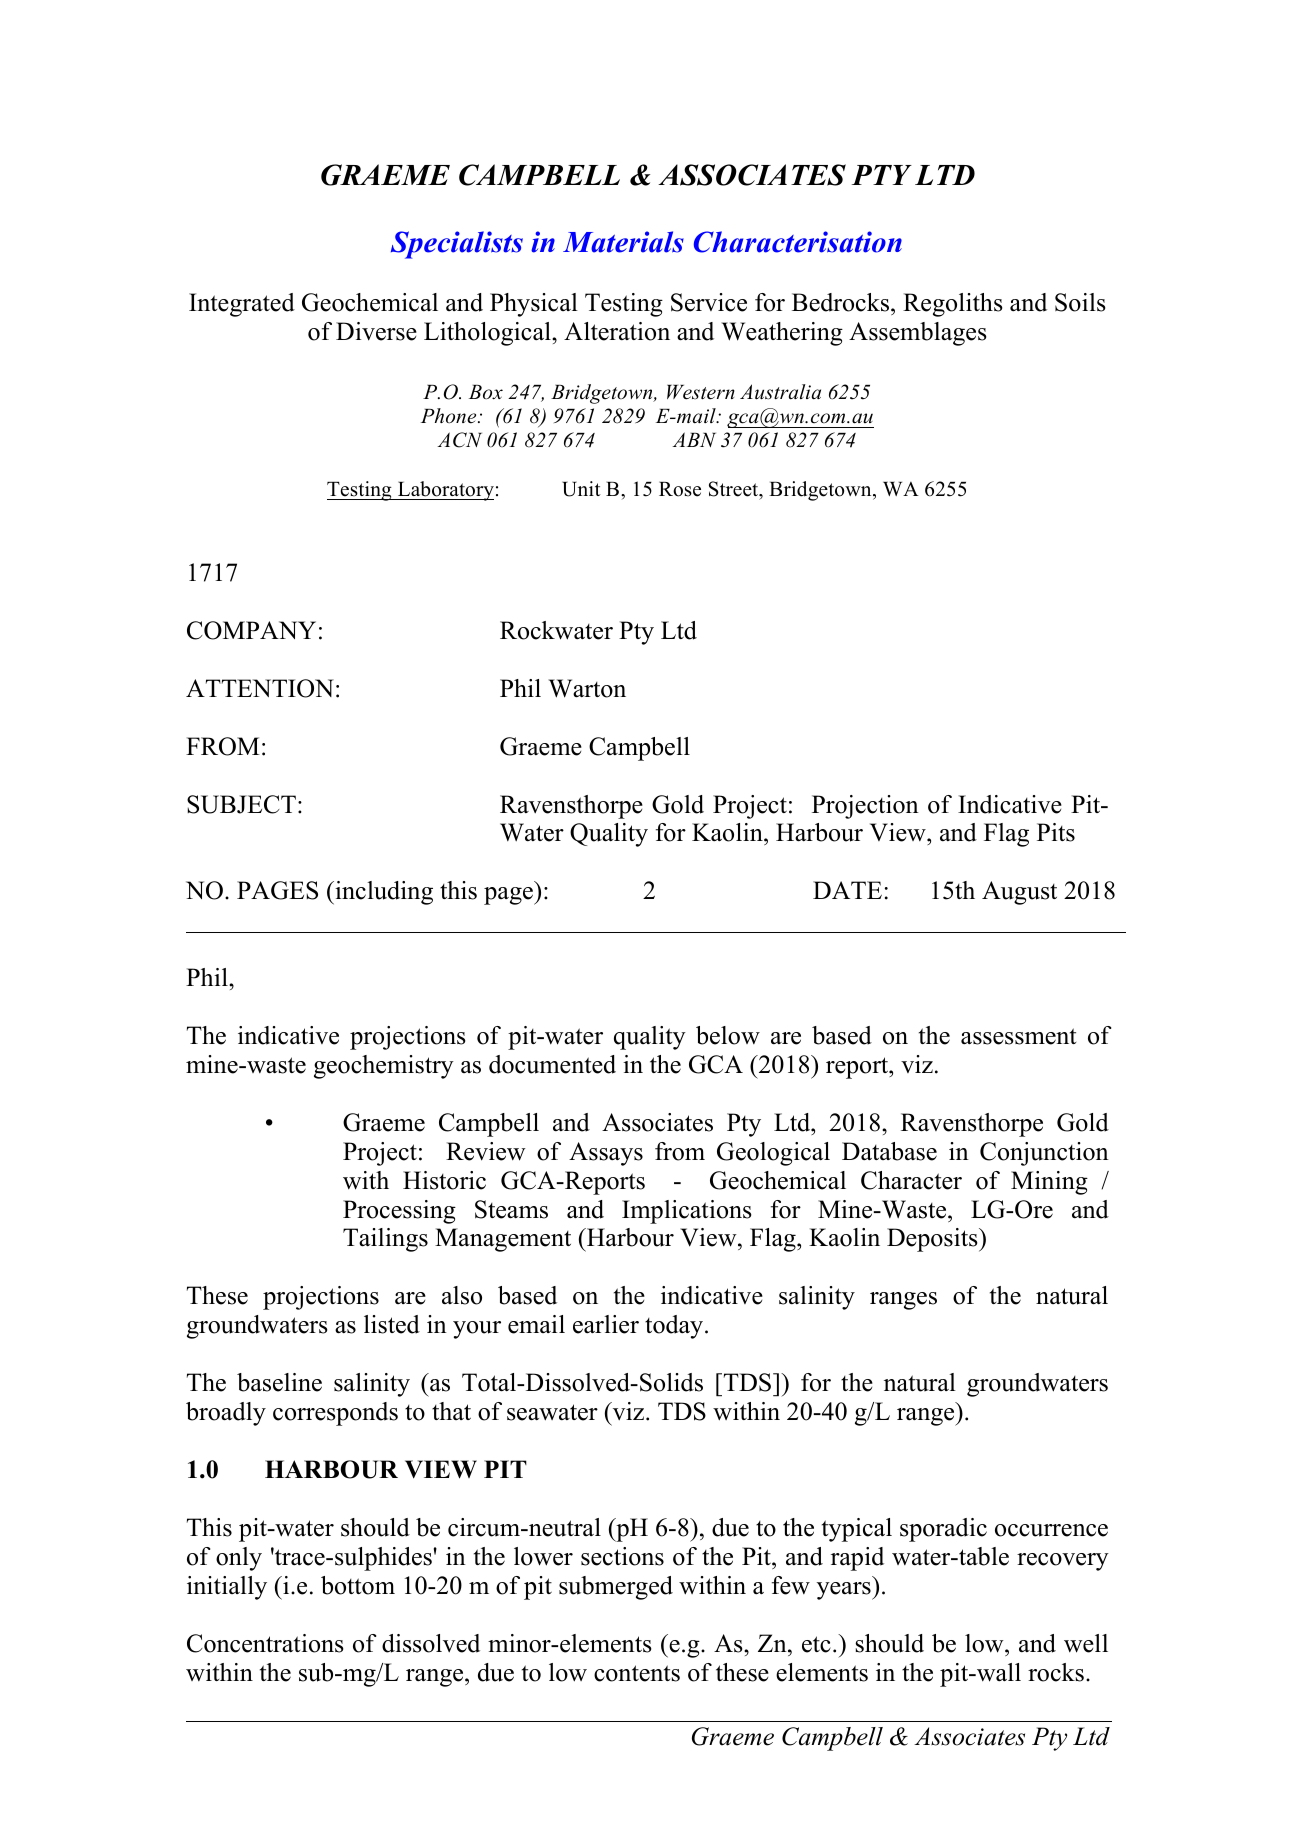 This document has width=1295, height=1833. What do you see at coordinates (383, 893) in the document?
I see `including` at bounding box center [383, 893].
